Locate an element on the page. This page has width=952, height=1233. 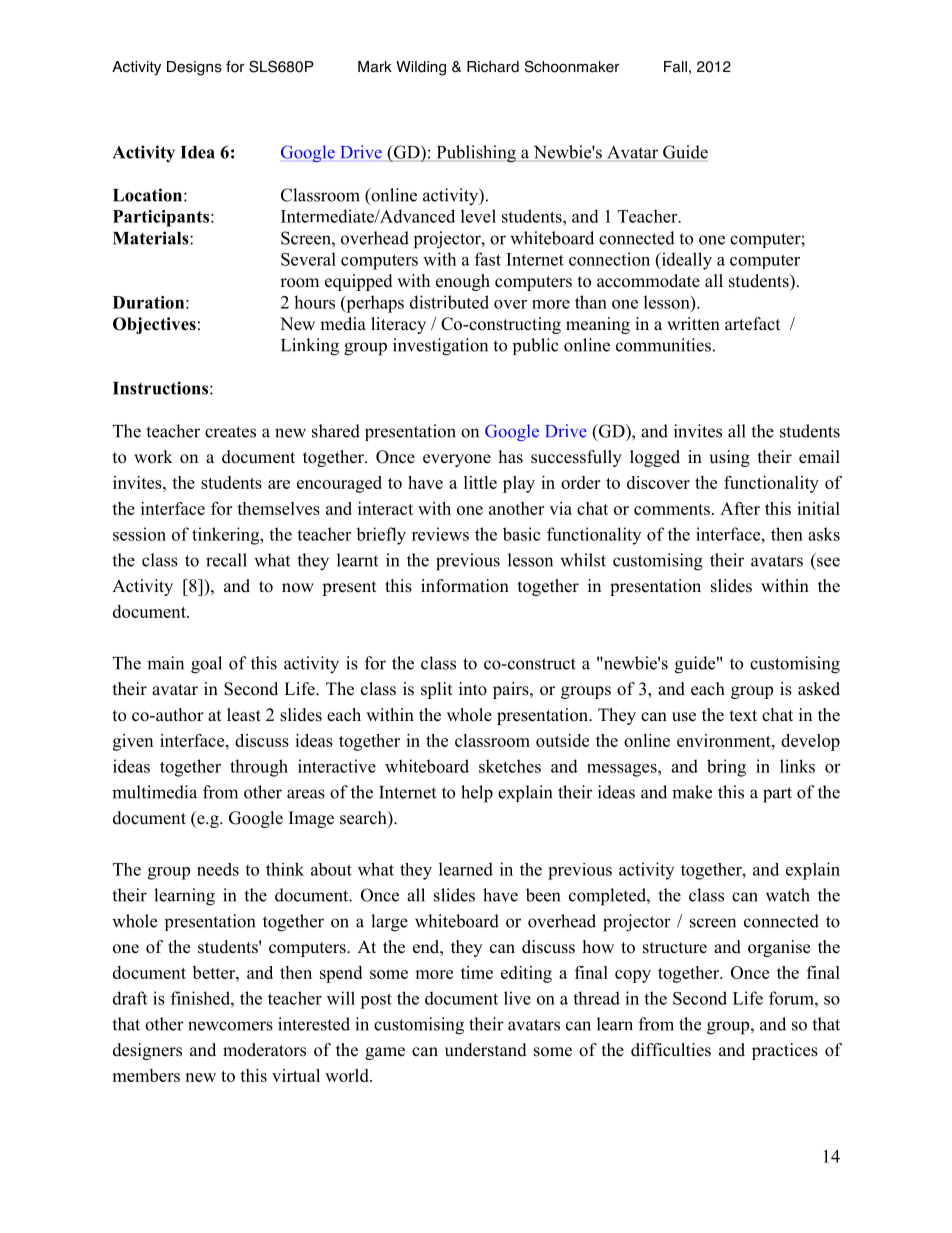
Richard is located at coordinates (493, 67).
